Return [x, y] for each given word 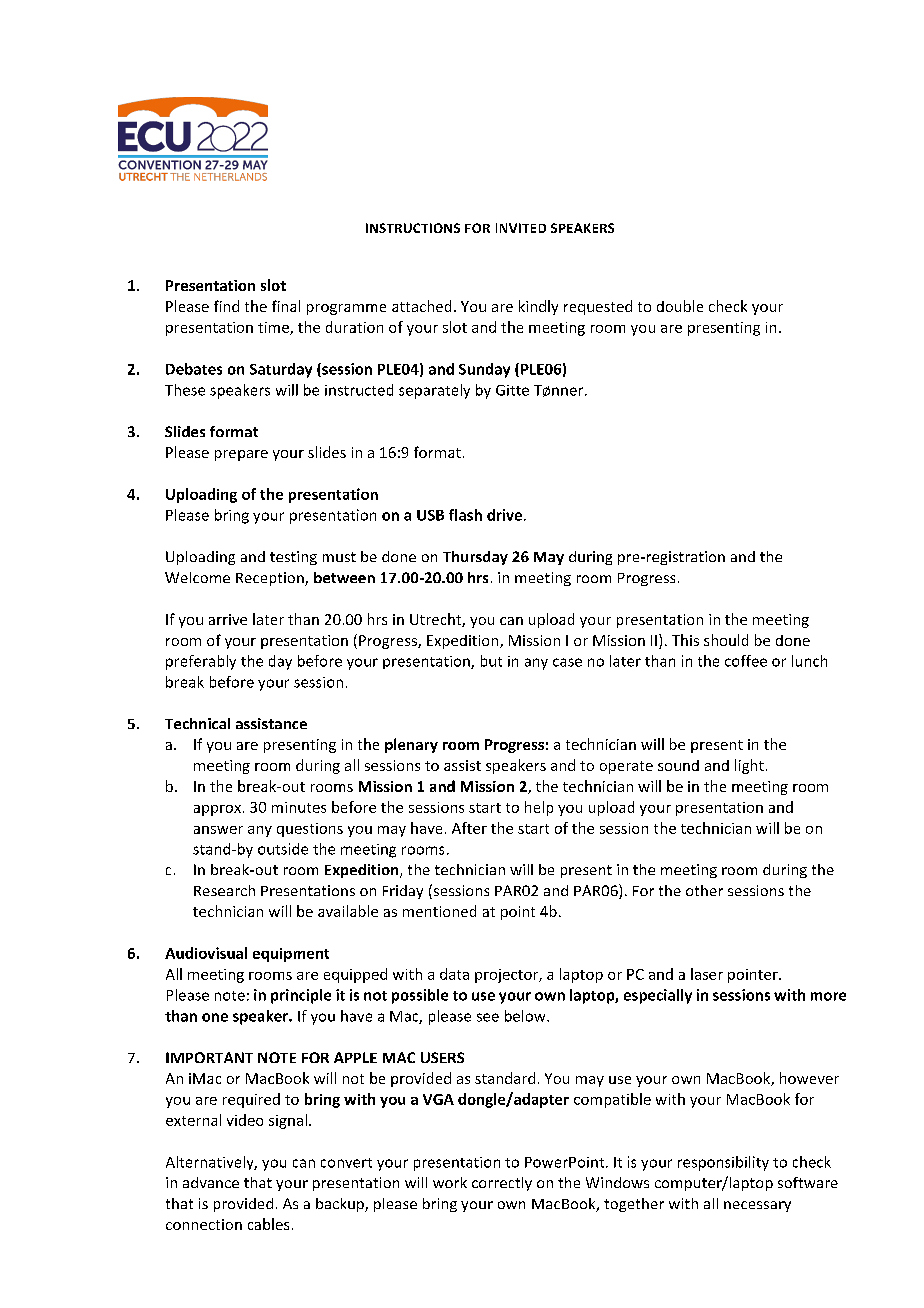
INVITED [521, 228]
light [749, 766]
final [286, 306]
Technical [197, 723]
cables [268, 1224]
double [680, 306]
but [491, 661]
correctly [502, 1184]
